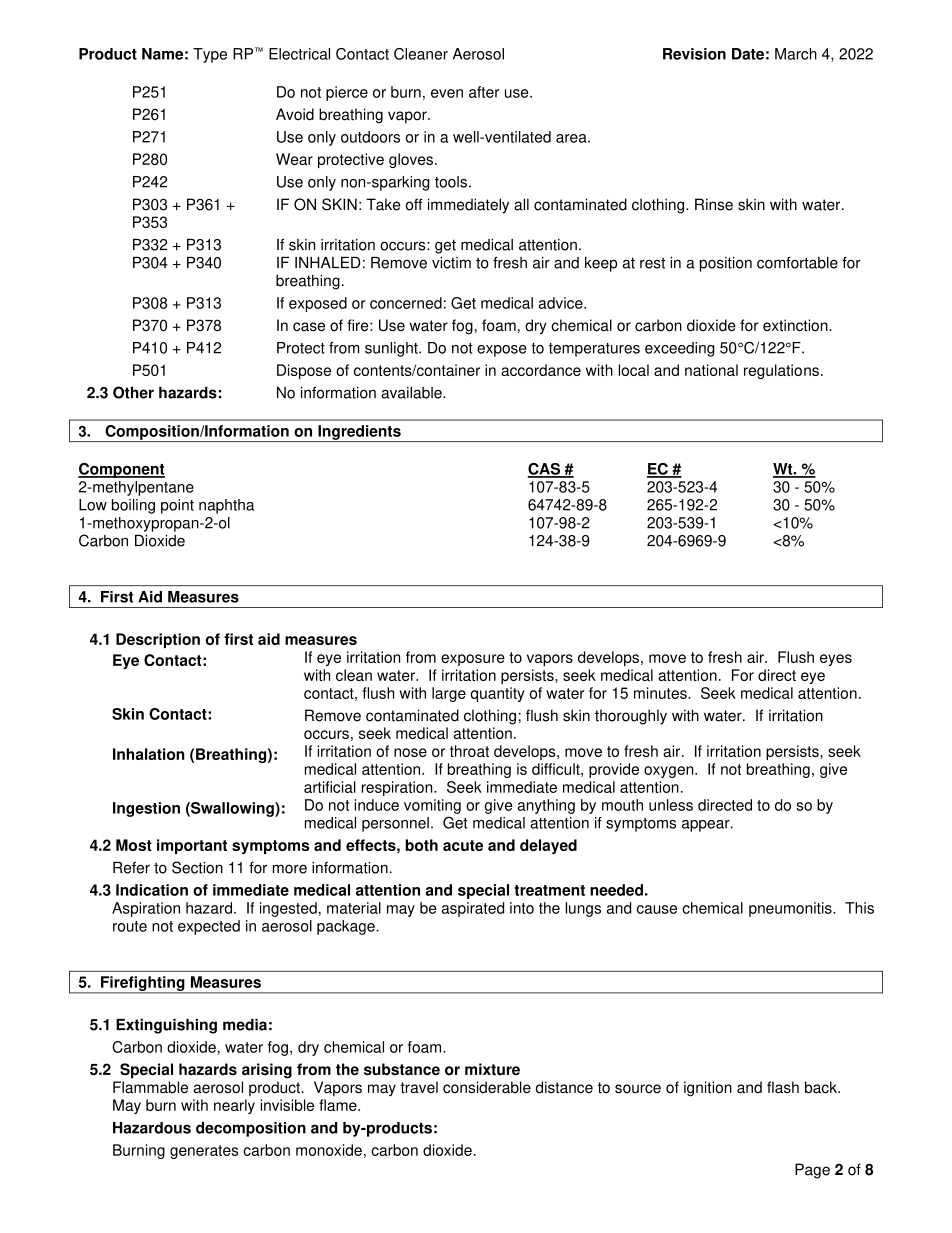 The image size is (952, 1233). What do you see at coordinates (748, 54) in the screenshot?
I see `Date` at bounding box center [748, 54].
